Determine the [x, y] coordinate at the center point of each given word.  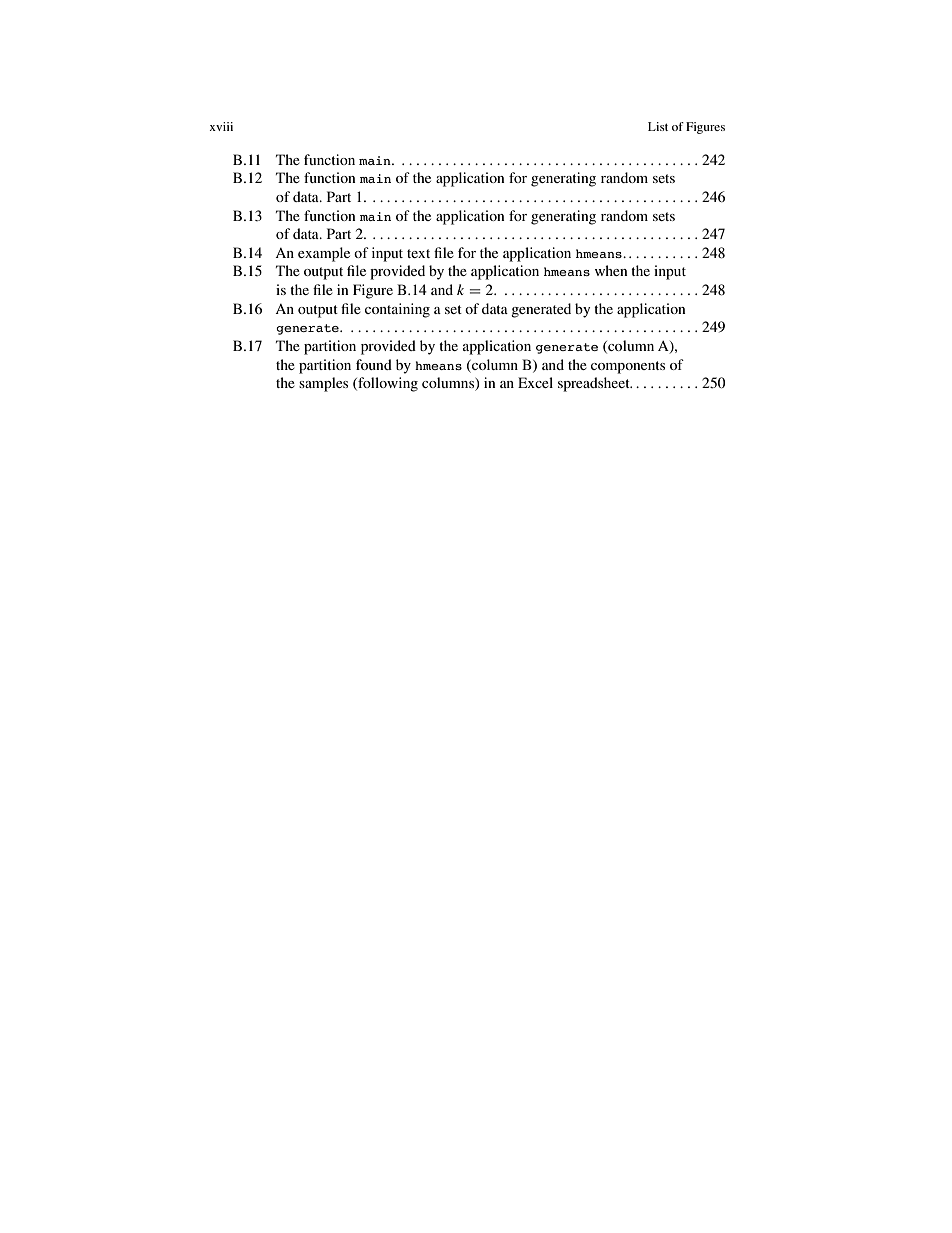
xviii [221, 126]
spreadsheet [595, 384]
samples [323, 384]
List [658, 126]
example [324, 254]
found [374, 364]
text [418, 253]
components [628, 367]
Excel [535, 382]
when [611, 270]
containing [397, 310]
